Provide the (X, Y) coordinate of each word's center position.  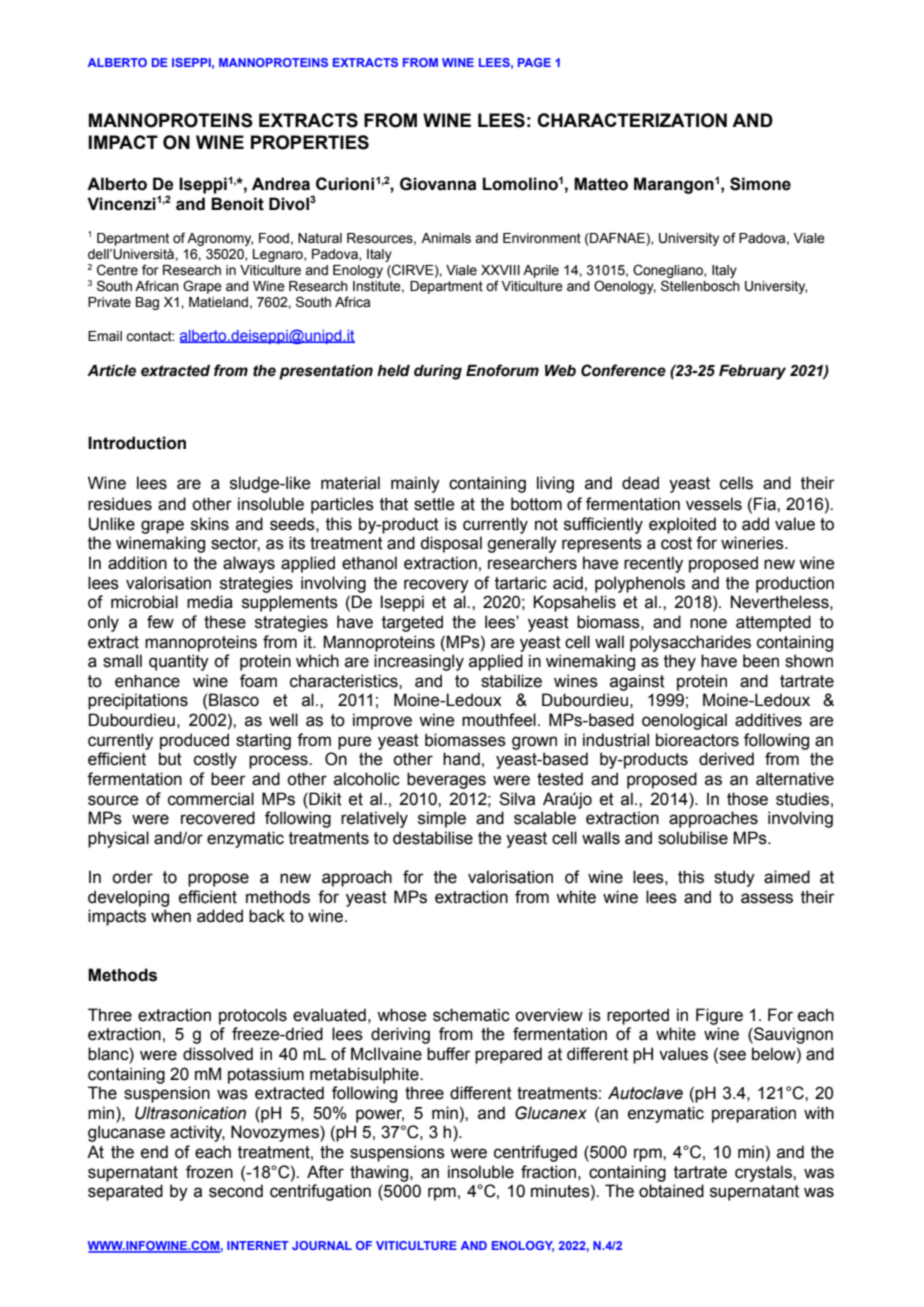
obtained (671, 1191)
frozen (209, 1172)
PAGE (534, 62)
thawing (380, 1173)
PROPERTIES (310, 142)
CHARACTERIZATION (632, 120)
